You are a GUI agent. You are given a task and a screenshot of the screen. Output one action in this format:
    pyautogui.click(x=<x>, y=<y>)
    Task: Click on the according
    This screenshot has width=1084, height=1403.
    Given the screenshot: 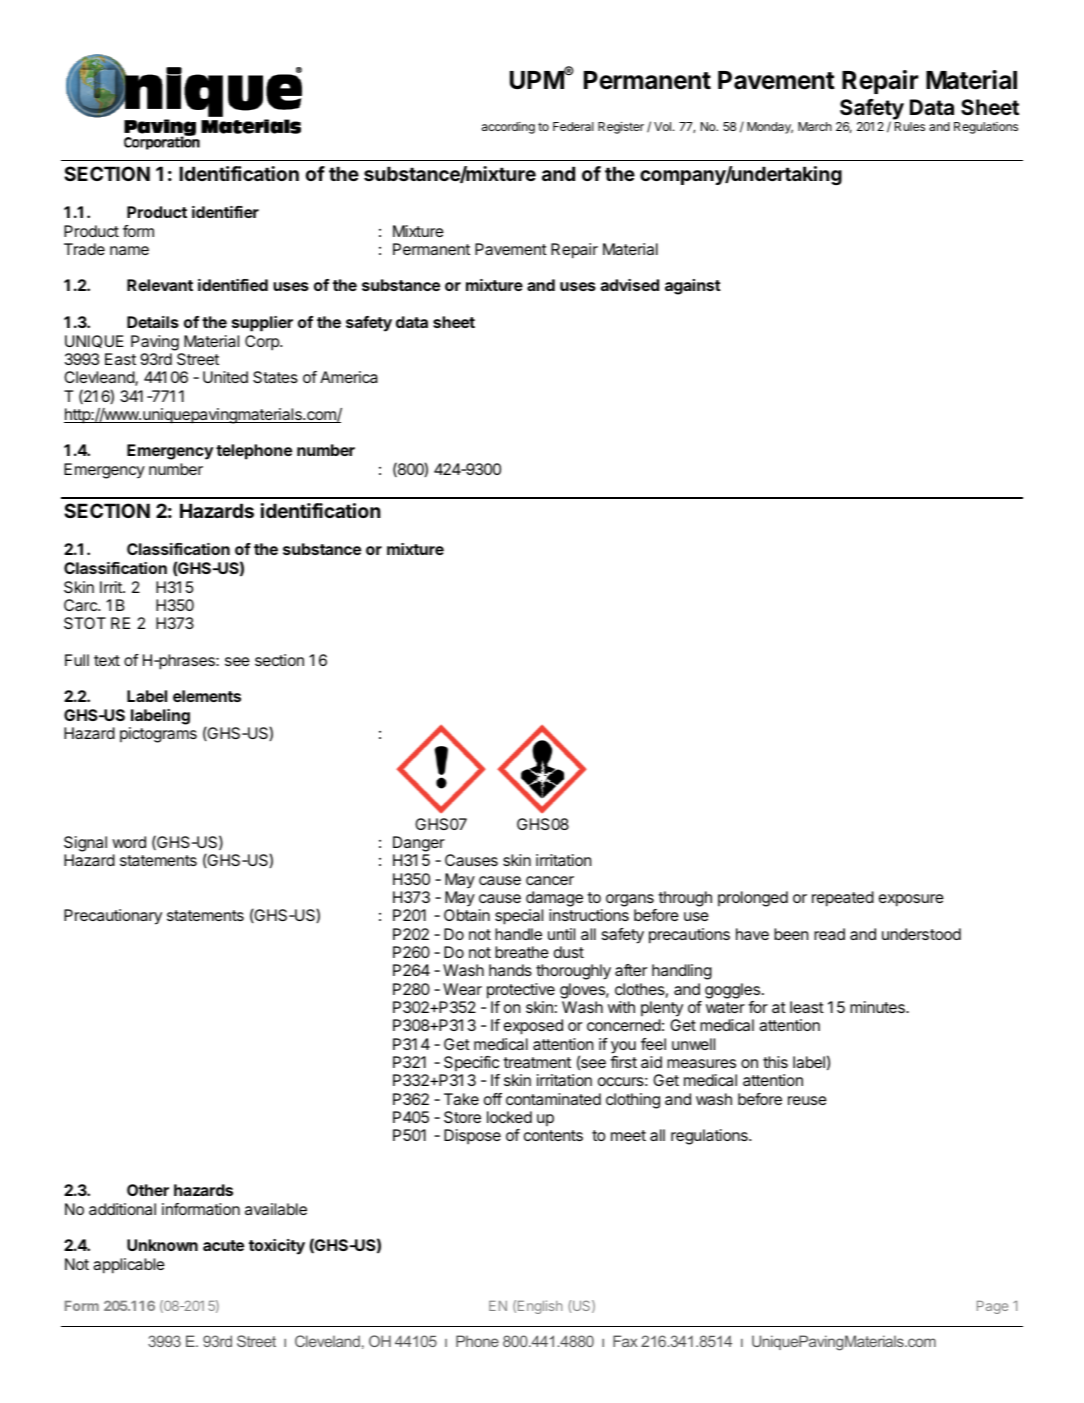 What is the action you would take?
    pyautogui.click(x=508, y=128)
